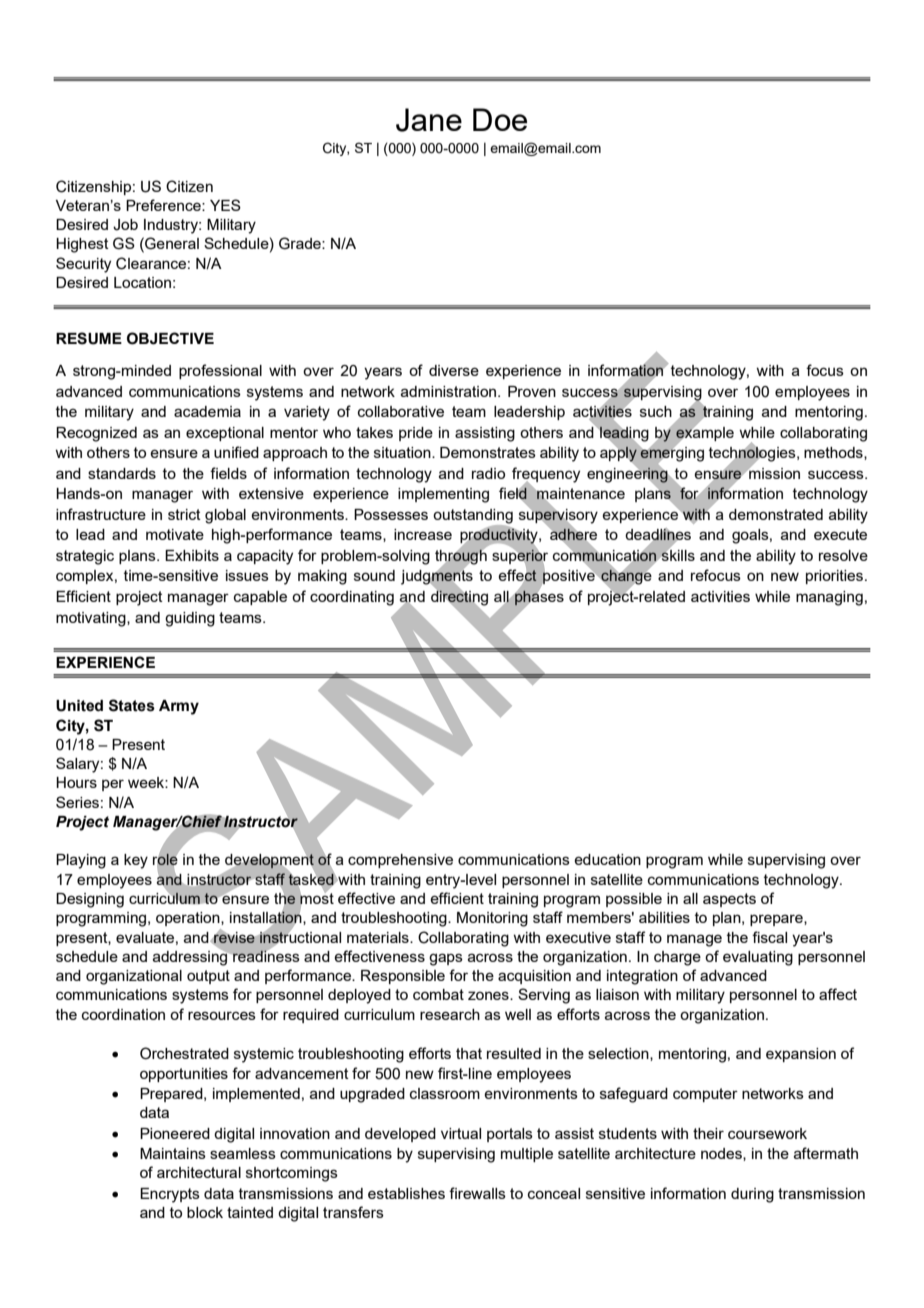 Image resolution: width=924 pixels, height=1308 pixels. Describe the element at coordinates (170, 1195) in the document. I see `Encrypts` at that location.
